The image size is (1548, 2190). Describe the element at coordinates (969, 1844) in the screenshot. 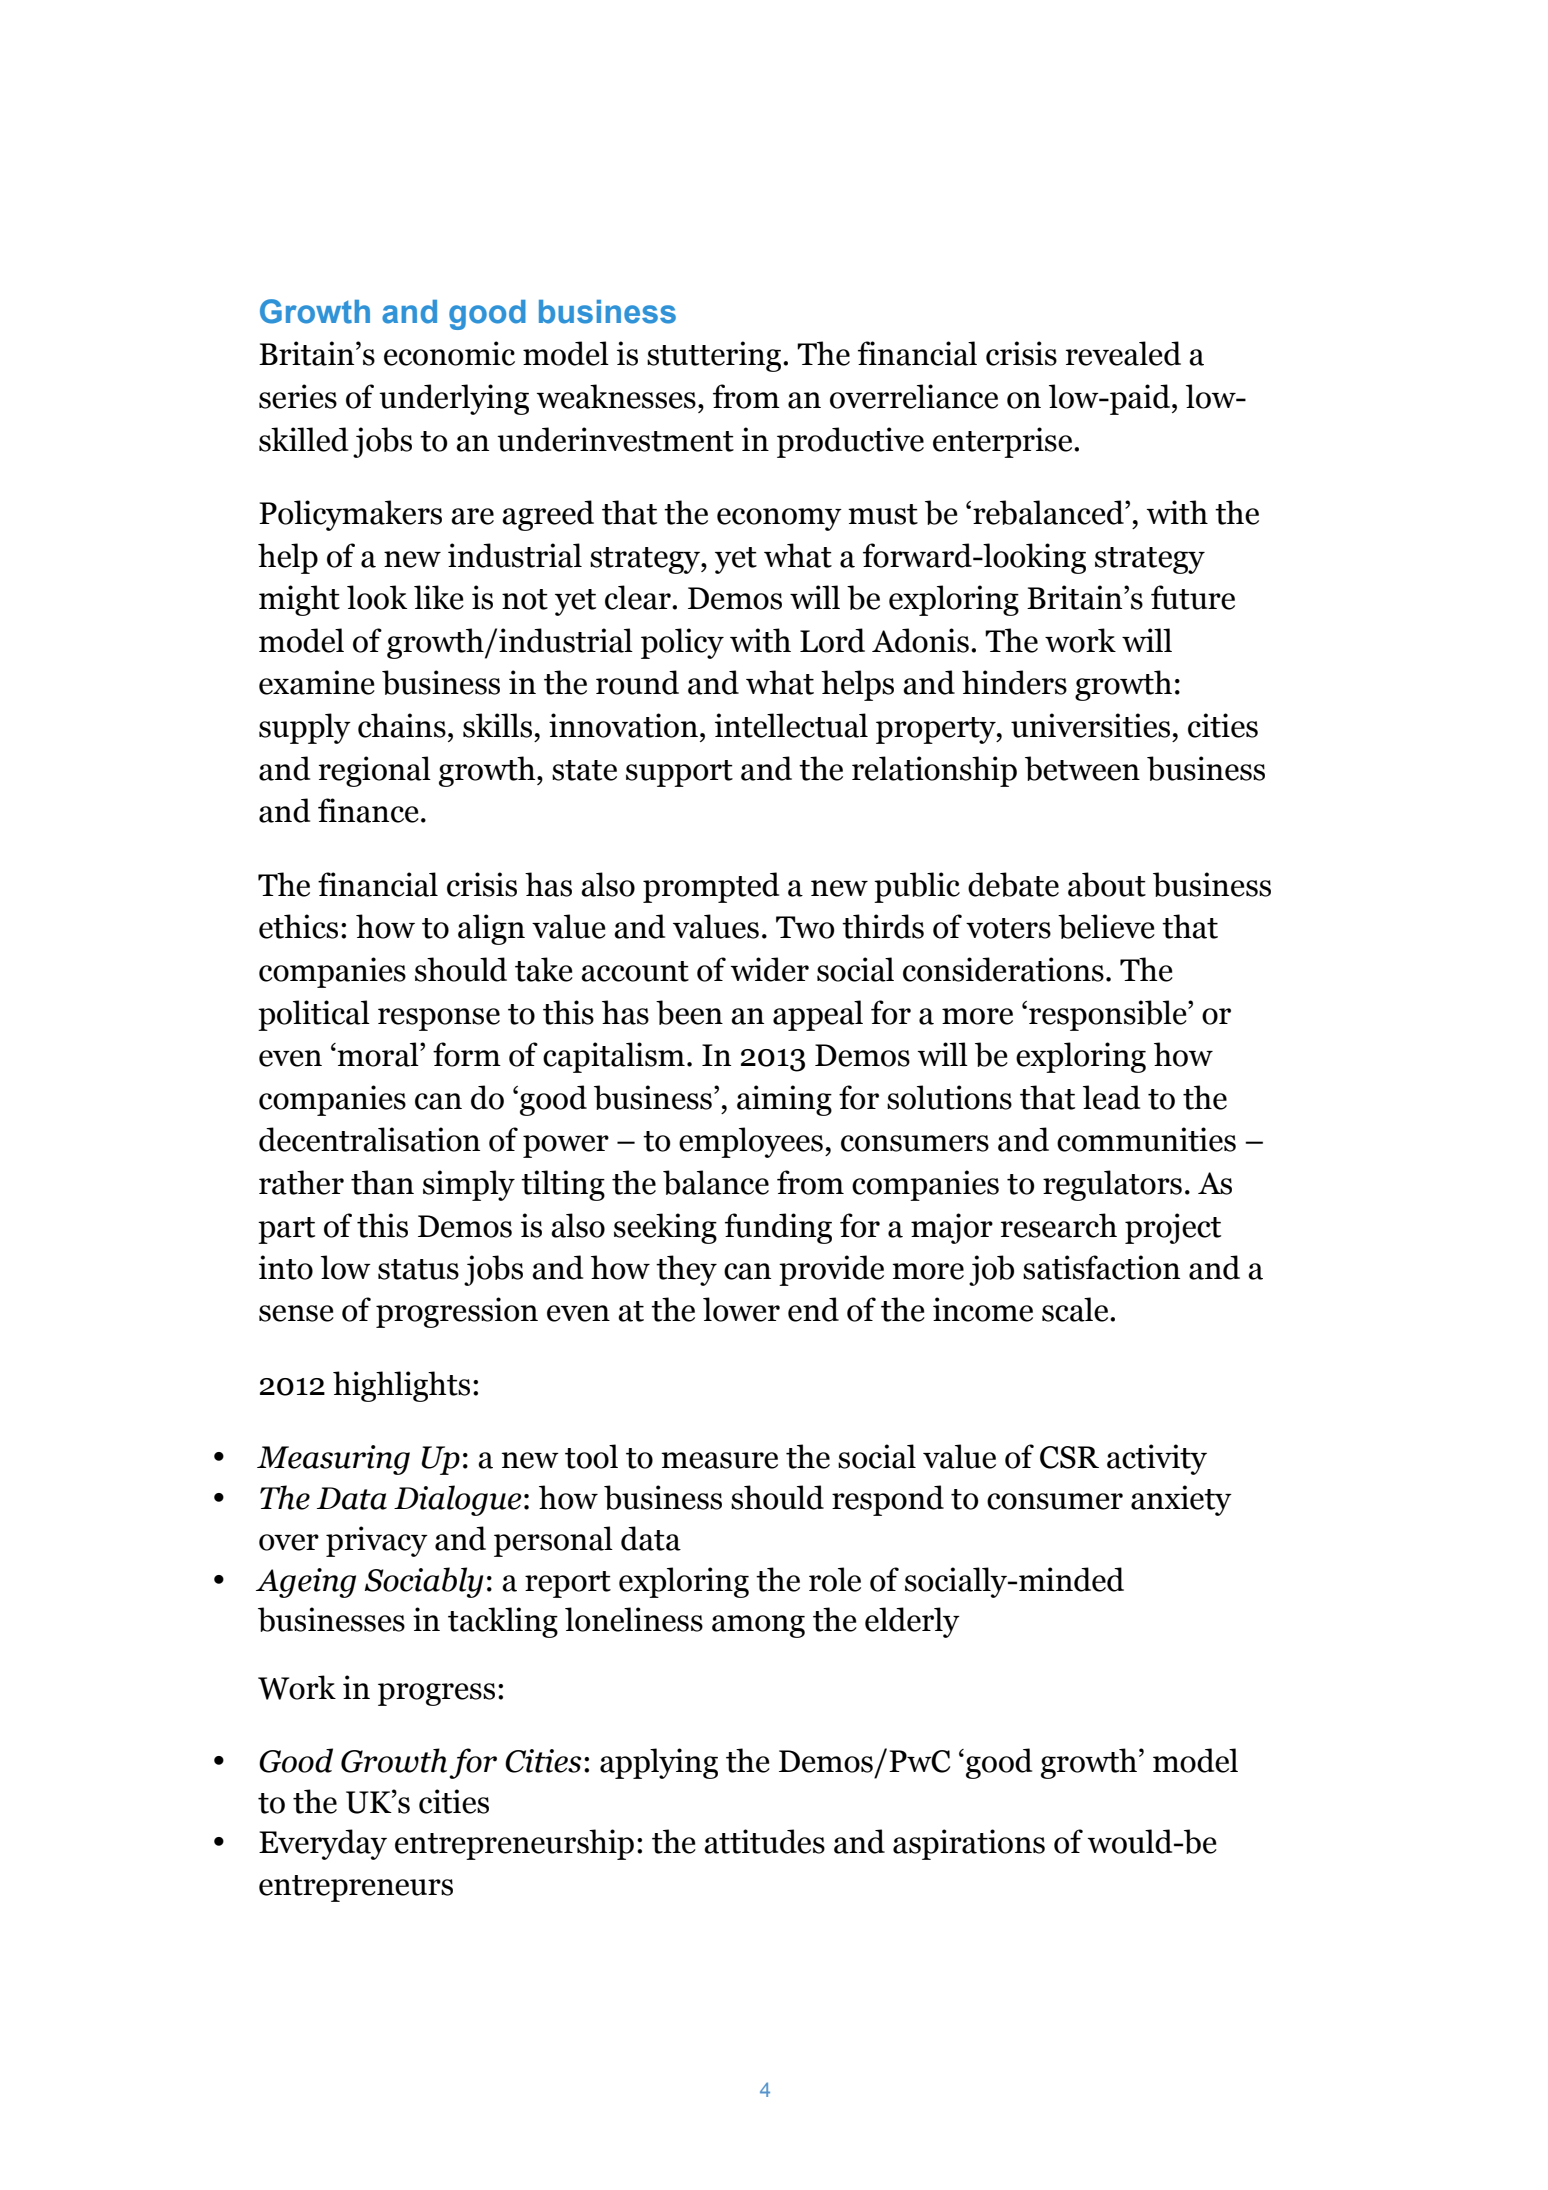

I see `aspirations` at that location.
